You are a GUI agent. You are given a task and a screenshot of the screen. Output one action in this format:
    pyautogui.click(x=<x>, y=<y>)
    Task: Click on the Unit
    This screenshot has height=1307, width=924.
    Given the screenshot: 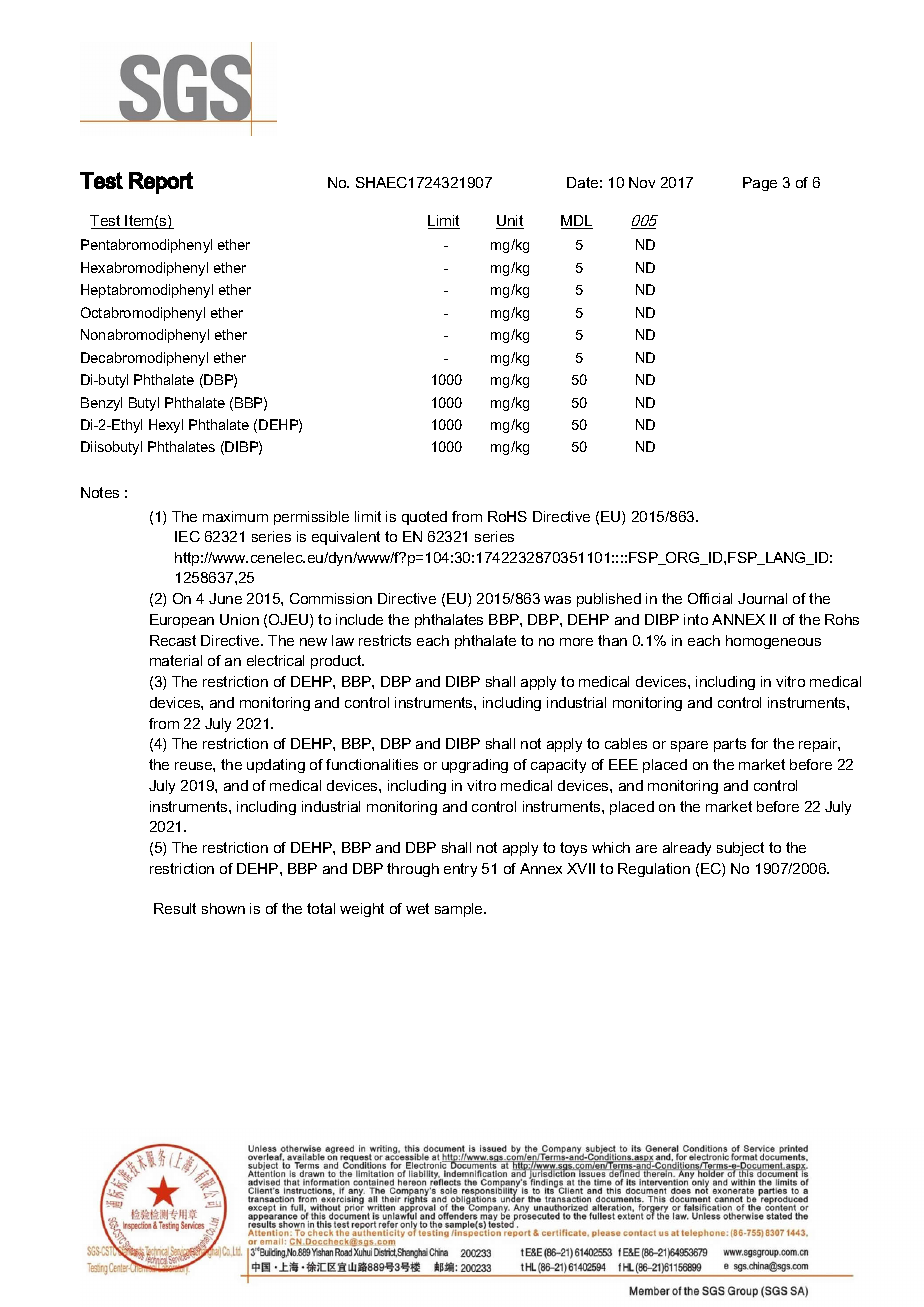 What is the action you would take?
    pyautogui.click(x=510, y=222)
